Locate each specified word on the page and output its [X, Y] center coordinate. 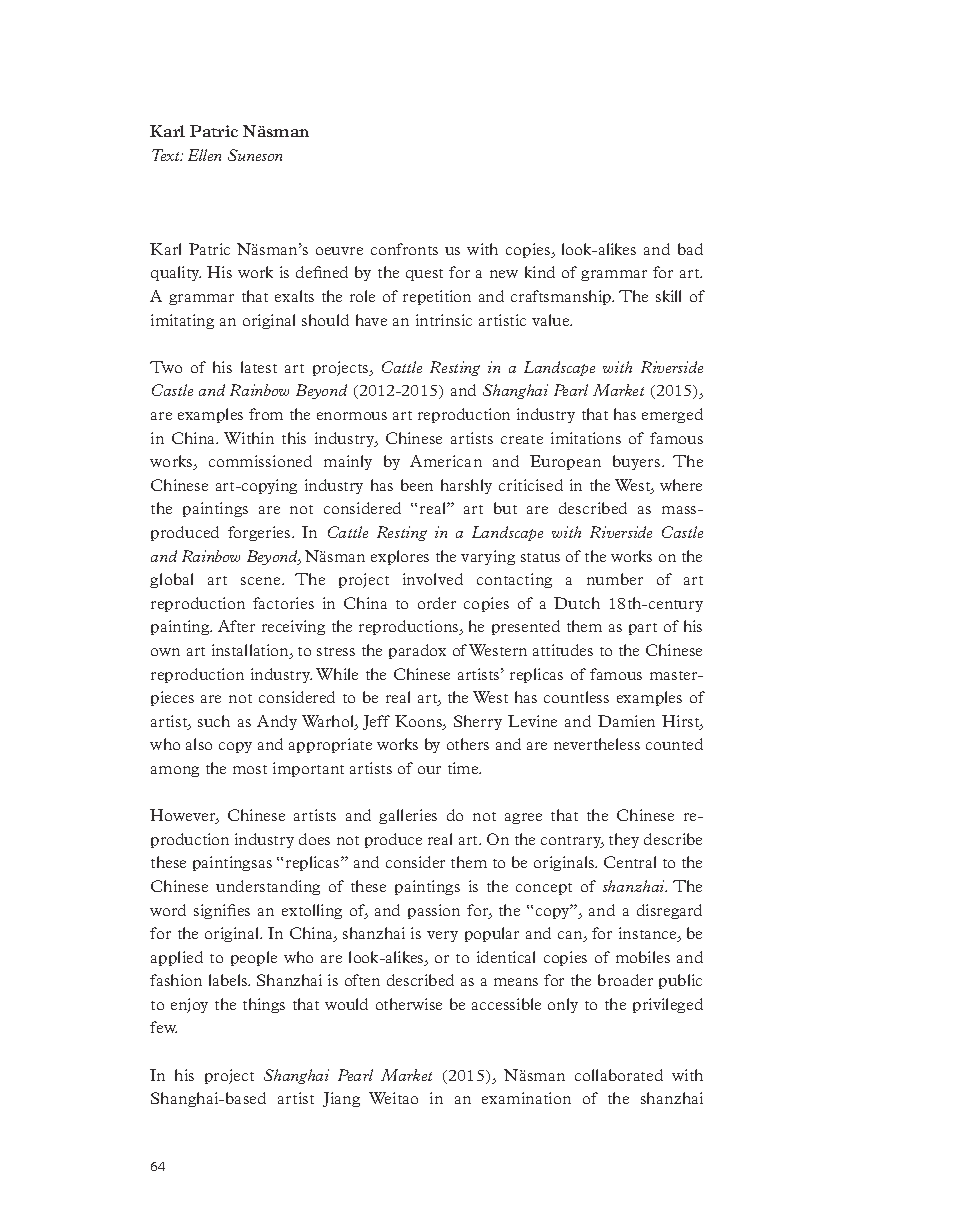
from [266, 414]
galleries [408, 816]
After [236, 626]
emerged [672, 415]
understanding [268, 887]
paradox [417, 651]
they [624, 840]
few [163, 1027]
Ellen [204, 155]
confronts [404, 249]
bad [690, 249]
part [643, 629]
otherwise [409, 1004]
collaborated [619, 1075]
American [446, 461]
